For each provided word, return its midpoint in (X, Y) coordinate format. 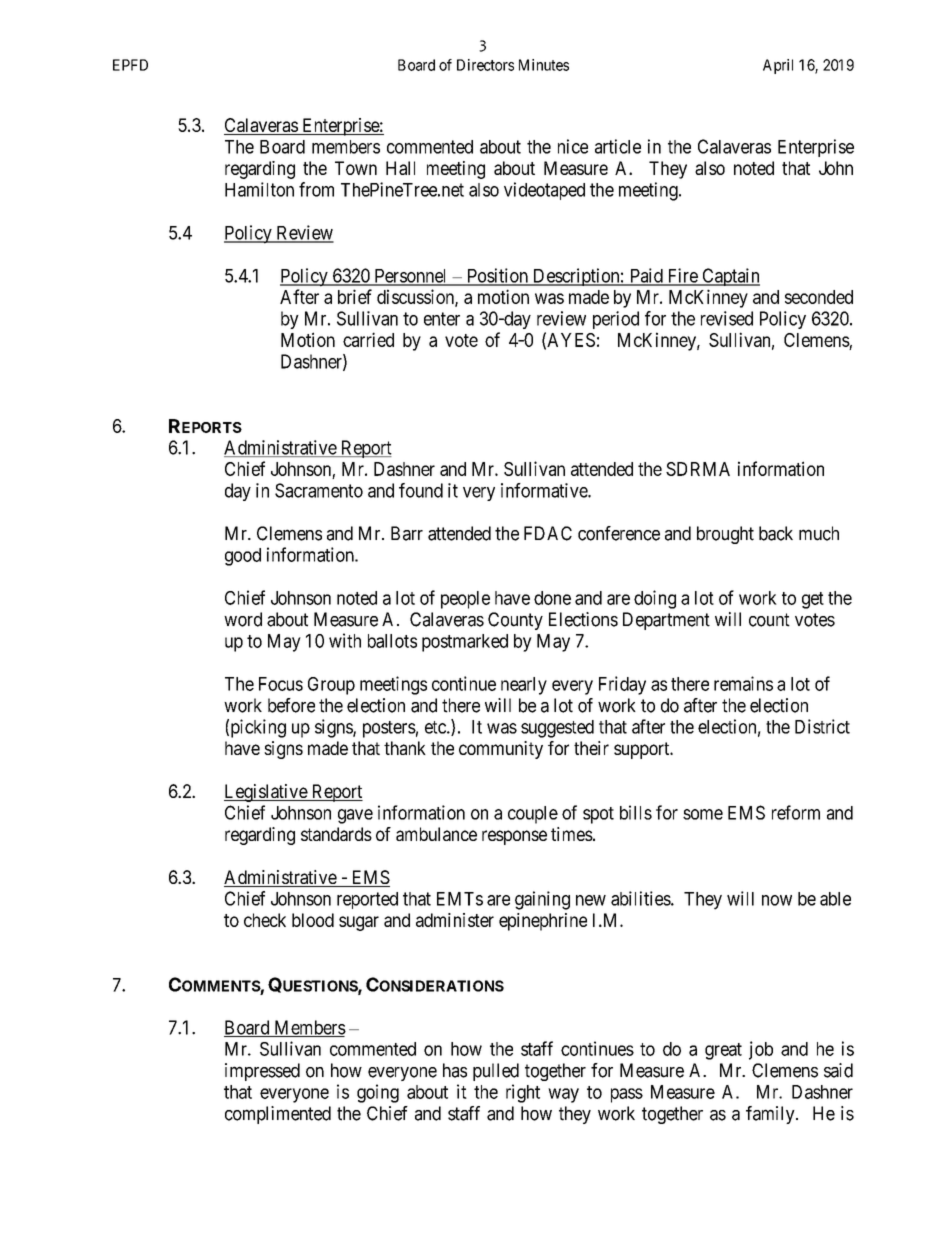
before (291, 705)
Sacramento (319, 490)
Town (356, 168)
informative (545, 490)
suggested (557, 729)
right (523, 1093)
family (771, 1115)
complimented (278, 1115)
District (822, 726)
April (778, 66)
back (776, 533)
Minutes (544, 65)
